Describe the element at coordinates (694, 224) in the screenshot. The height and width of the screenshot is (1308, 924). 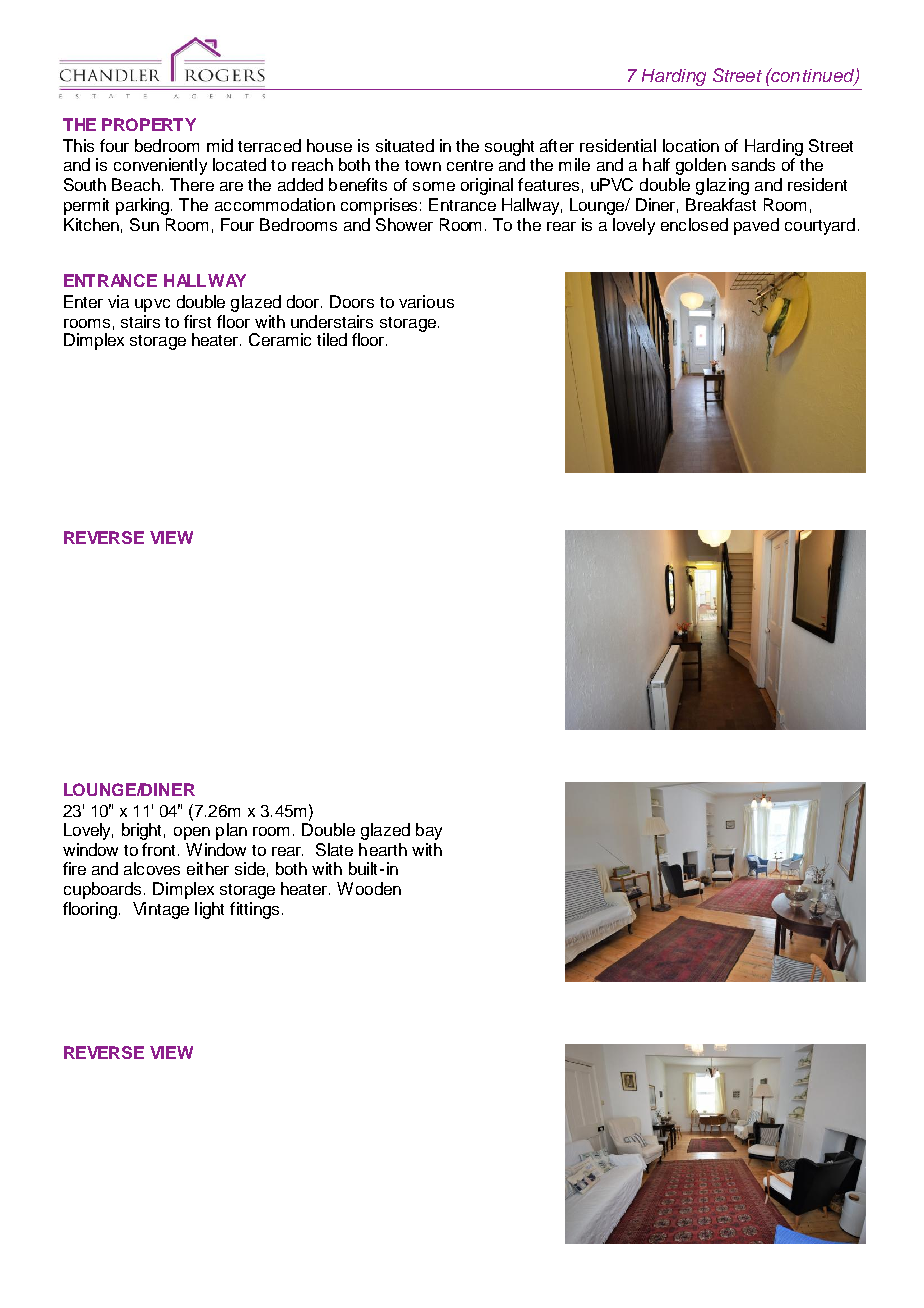
I see `enclosed` at that location.
